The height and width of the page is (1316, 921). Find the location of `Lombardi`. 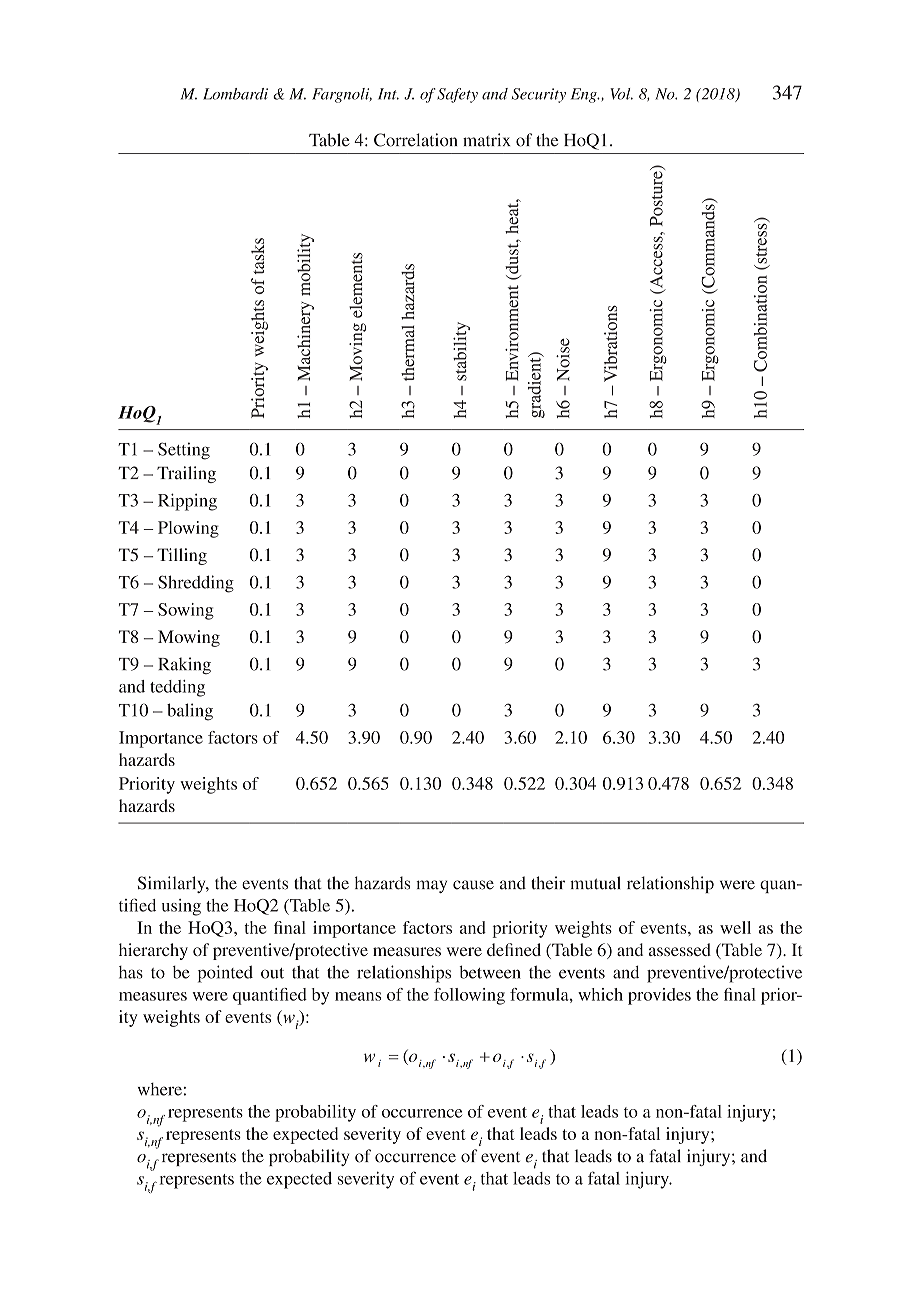

Lombardi is located at coordinates (235, 94).
